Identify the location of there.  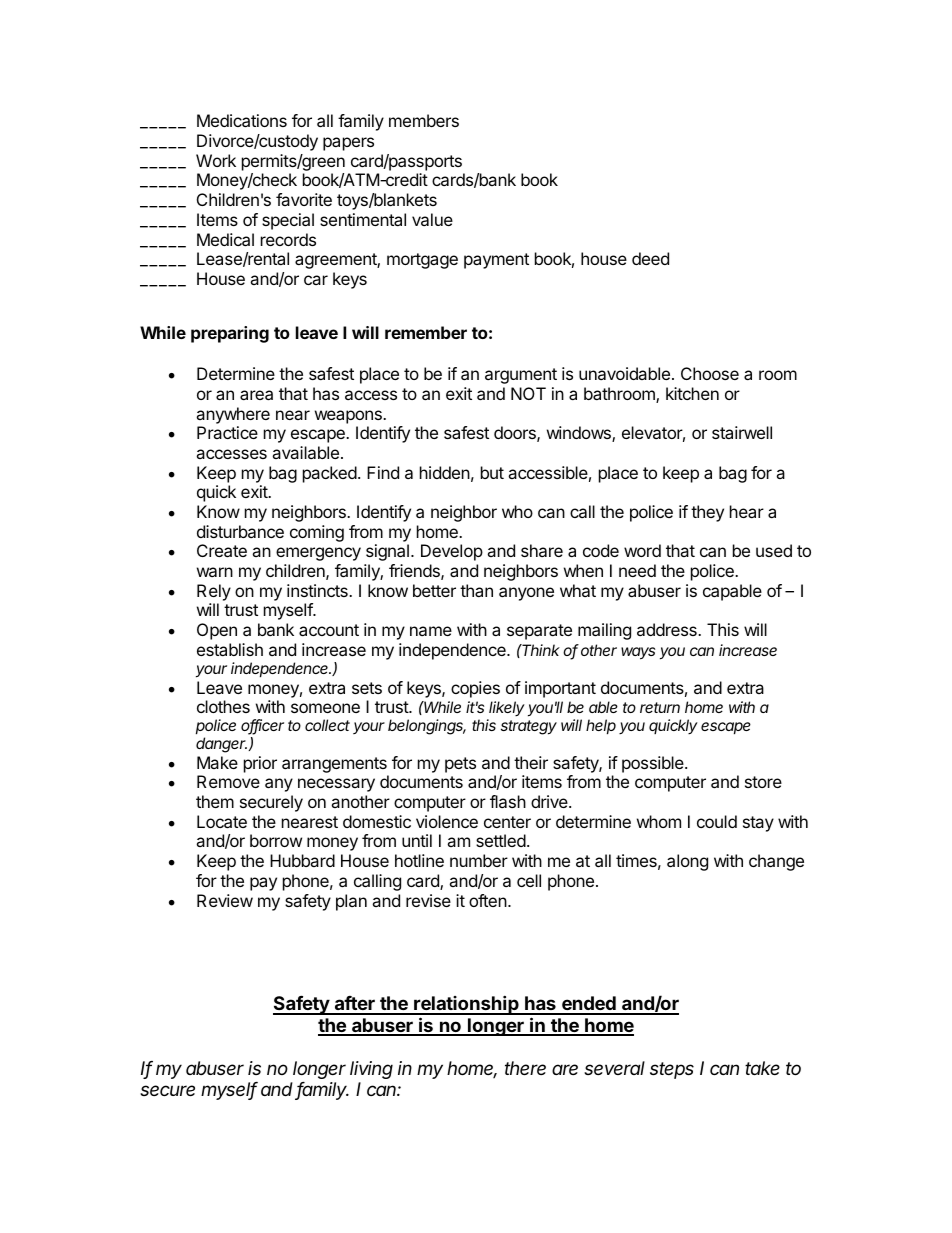
(525, 1068).
